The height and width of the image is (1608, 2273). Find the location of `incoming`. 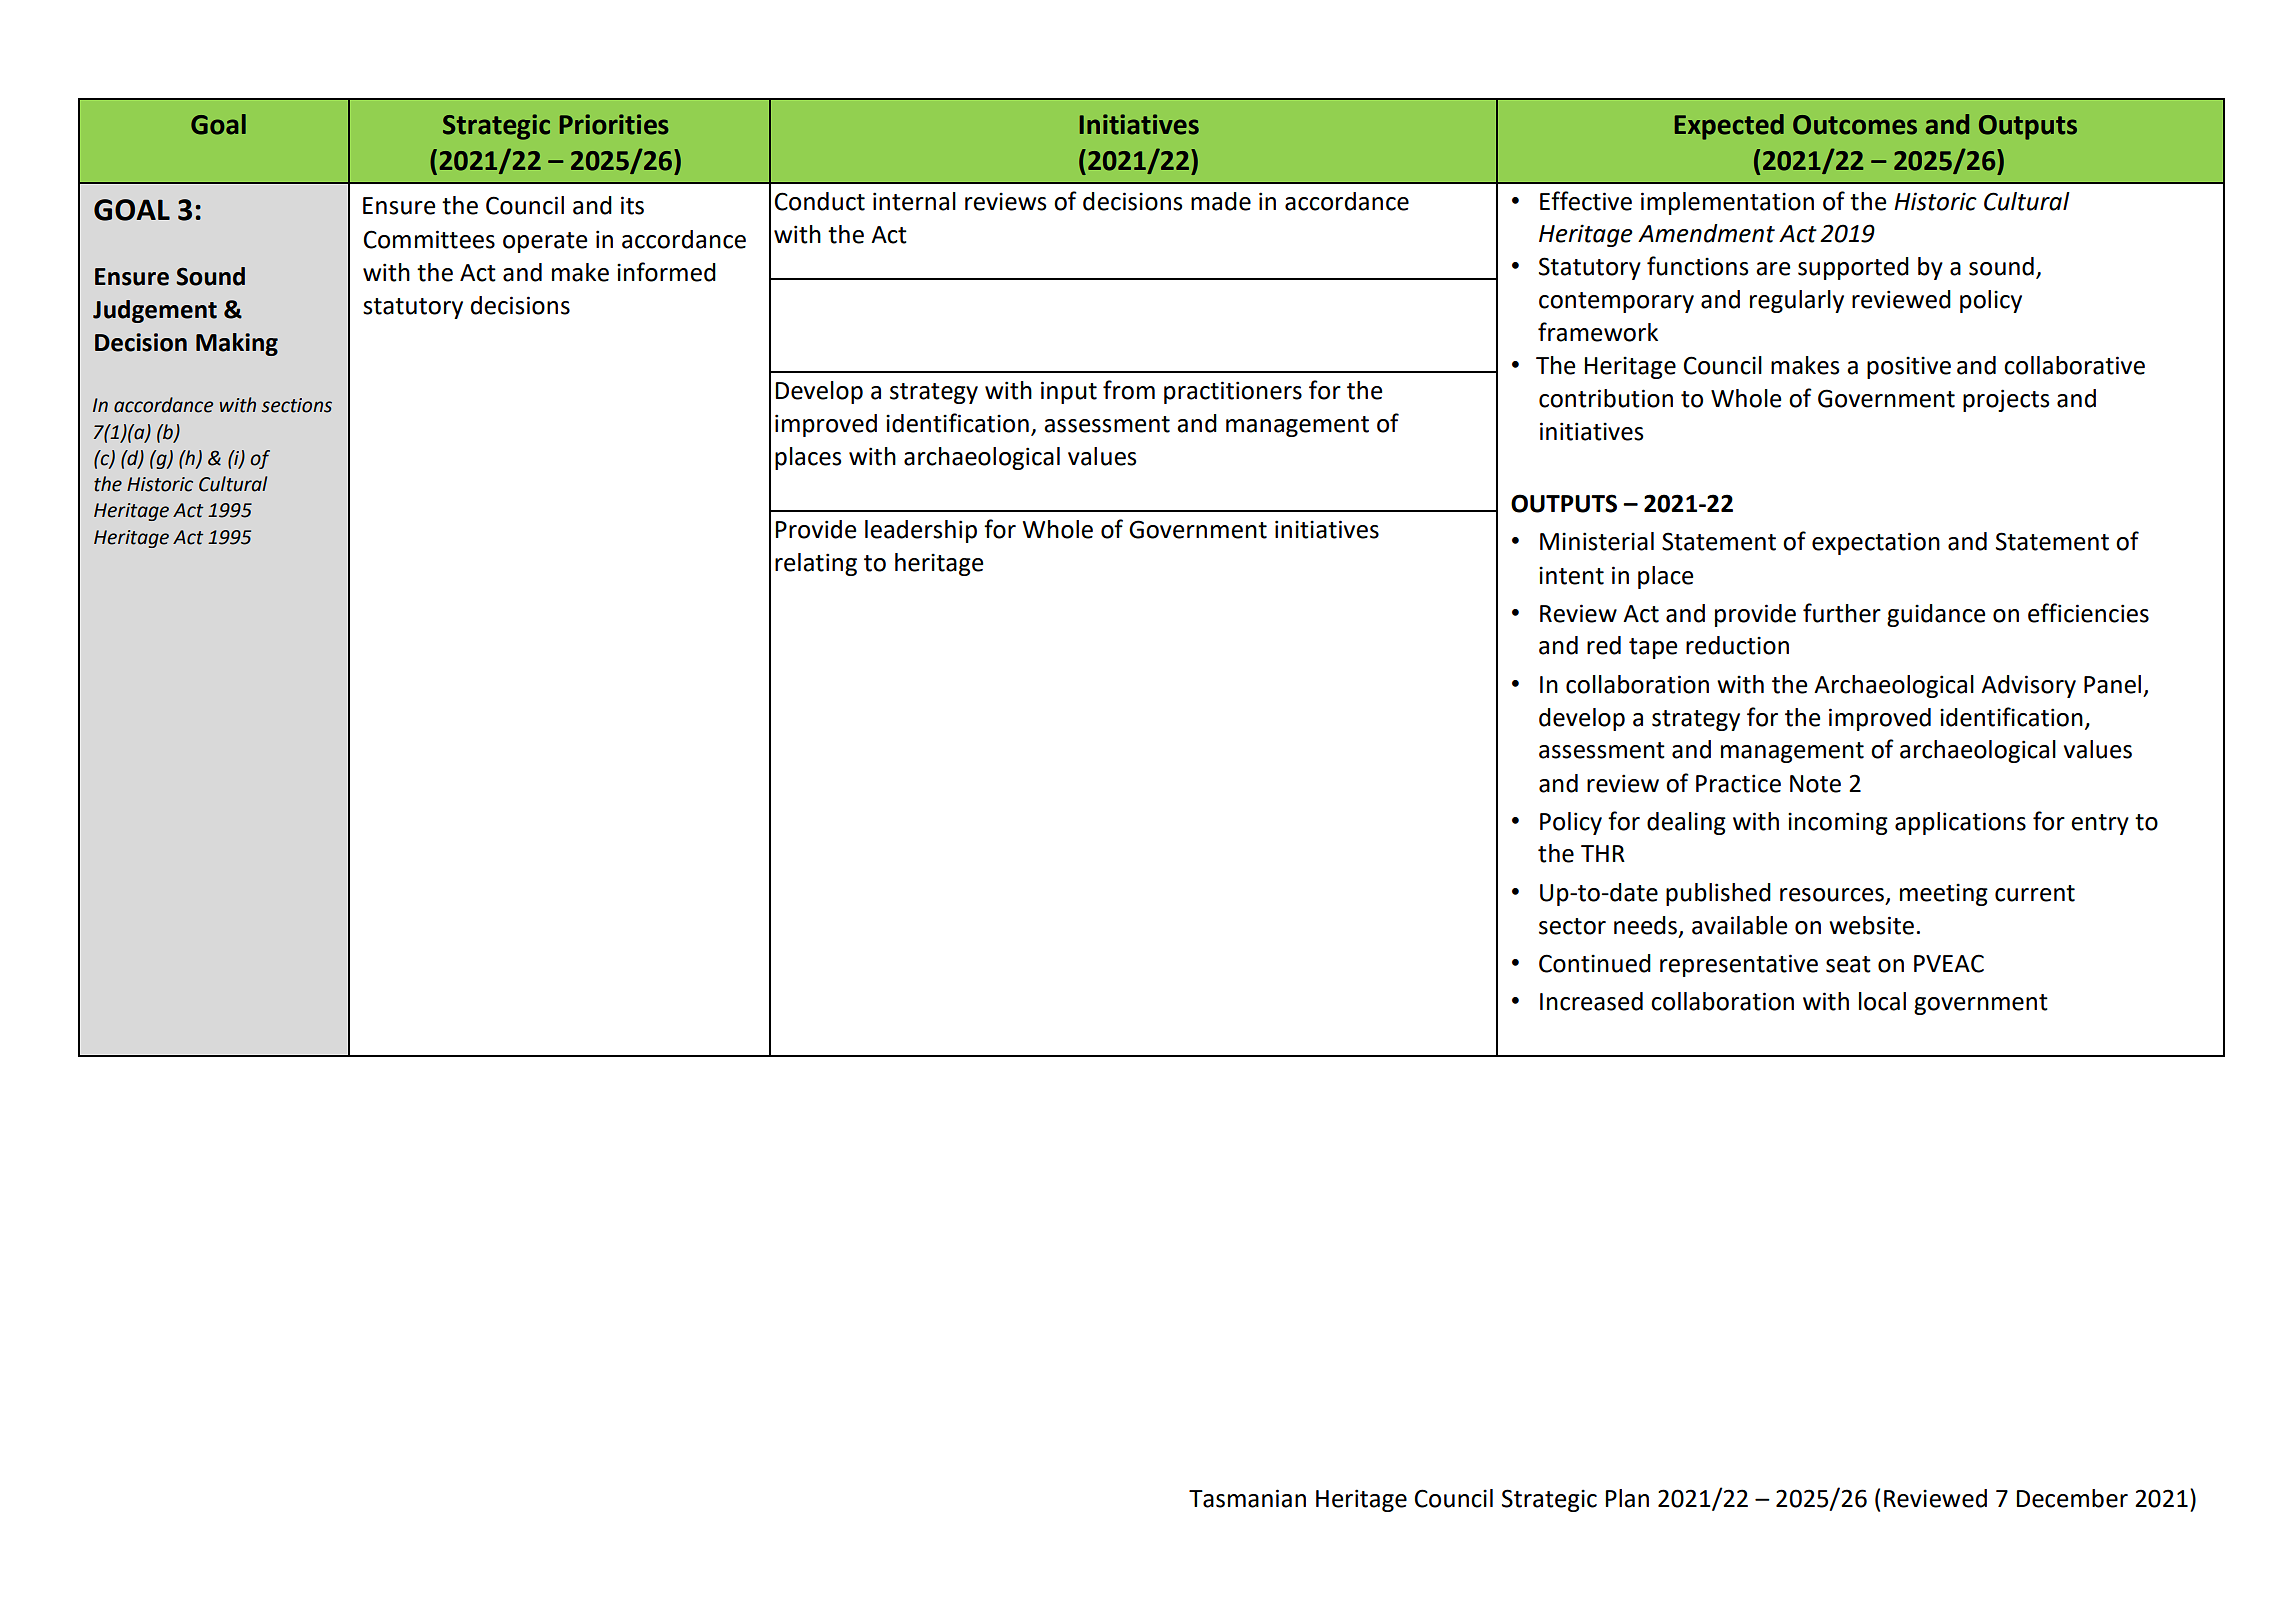

incoming is located at coordinates (1838, 823).
